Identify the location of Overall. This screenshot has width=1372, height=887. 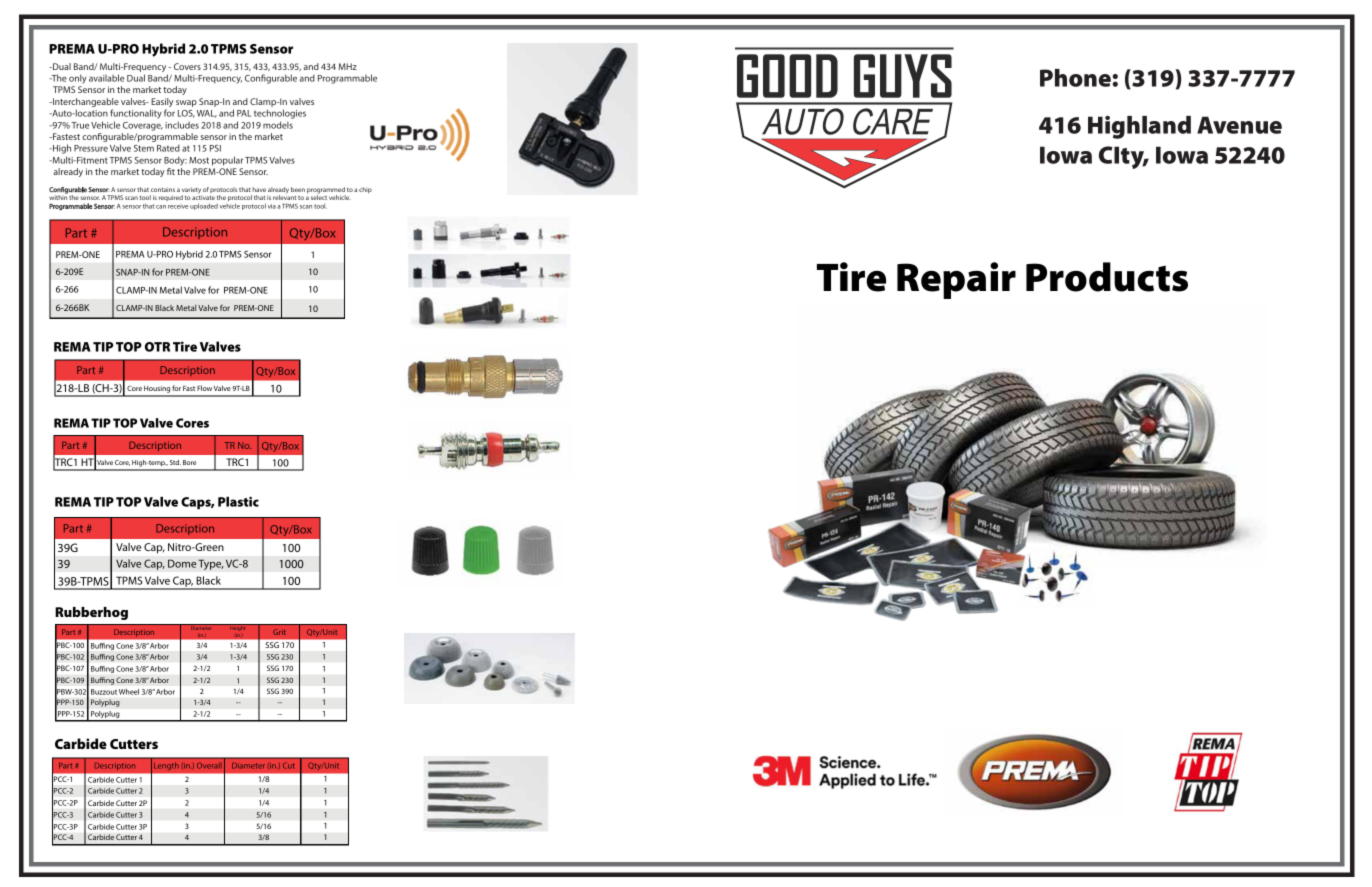
(209, 766).
